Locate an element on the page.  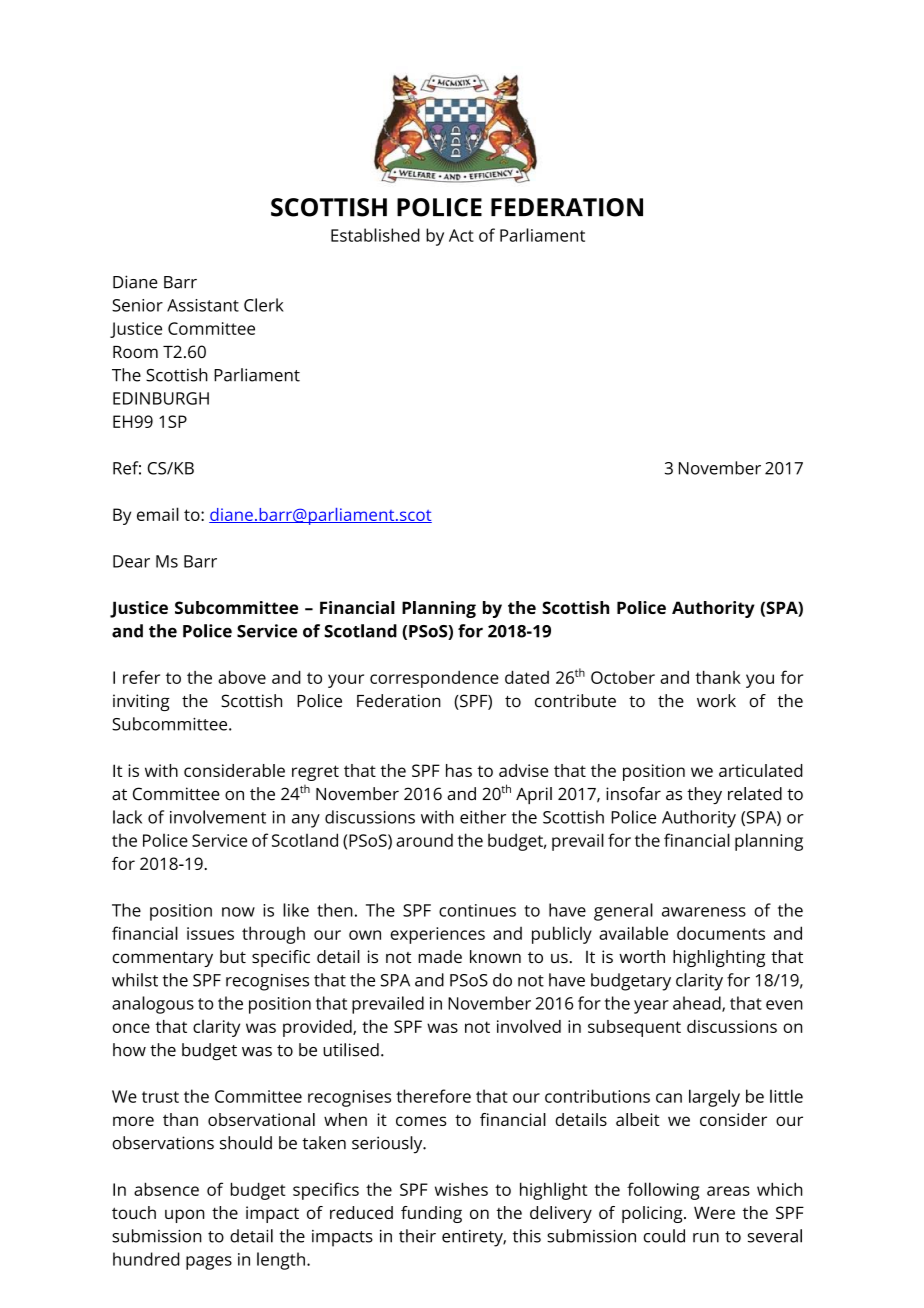
analogous is located at coordinates (153, 1005).
